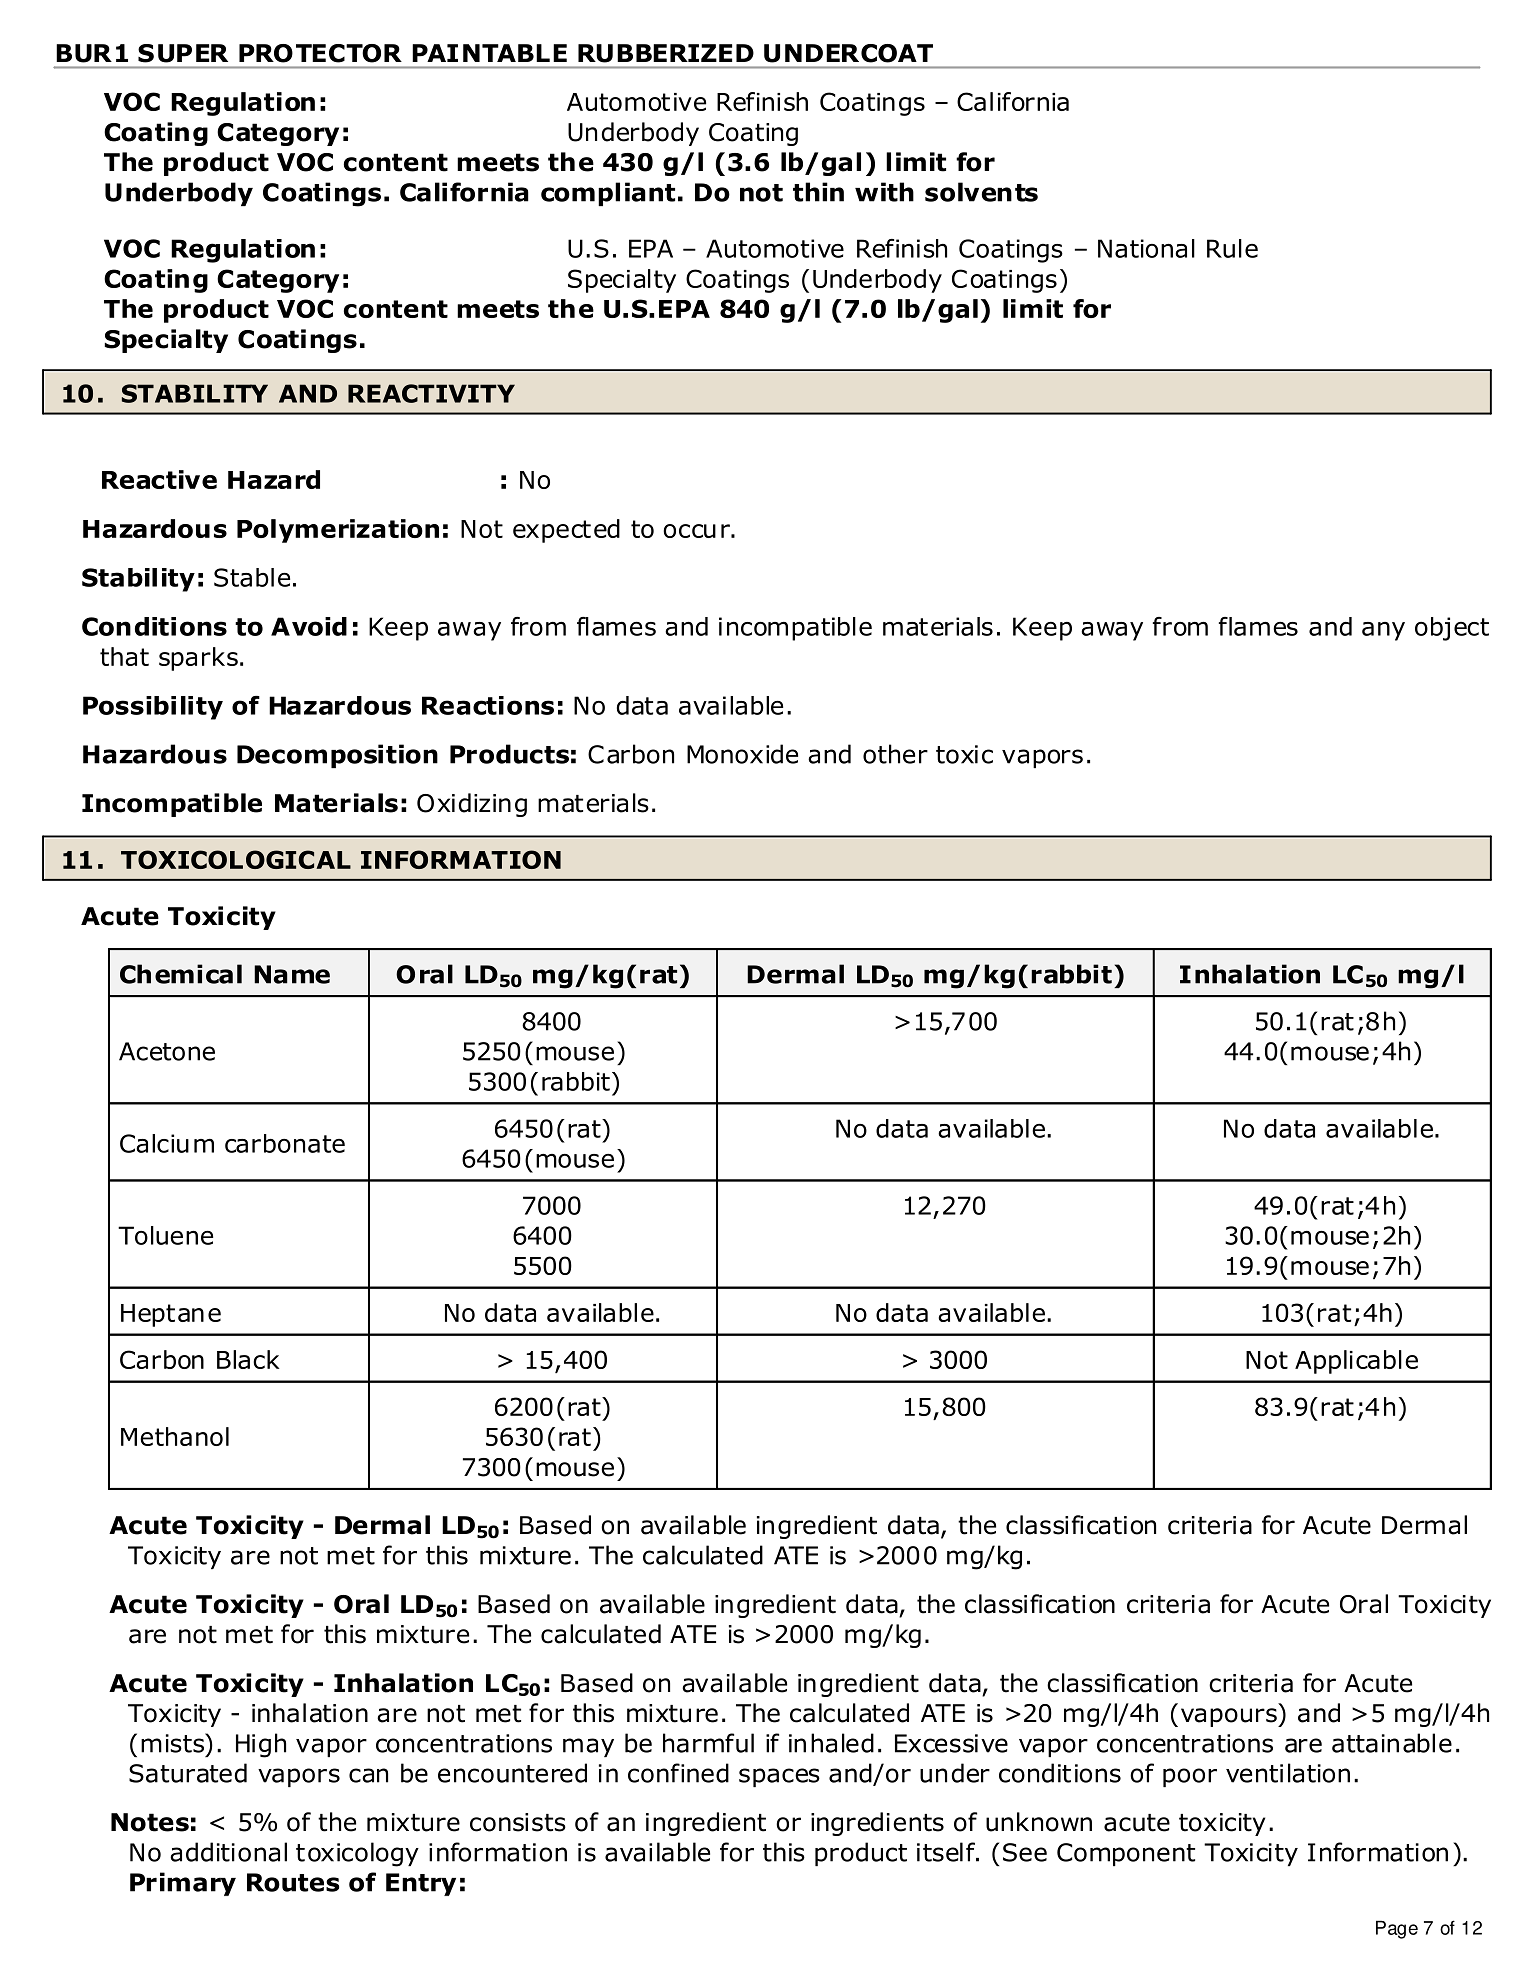 The height and width of the document is (1988, 1536). What do you see at coordinates (818, 192) in the document?
I see `thin` at bounding box center [818, 192].
